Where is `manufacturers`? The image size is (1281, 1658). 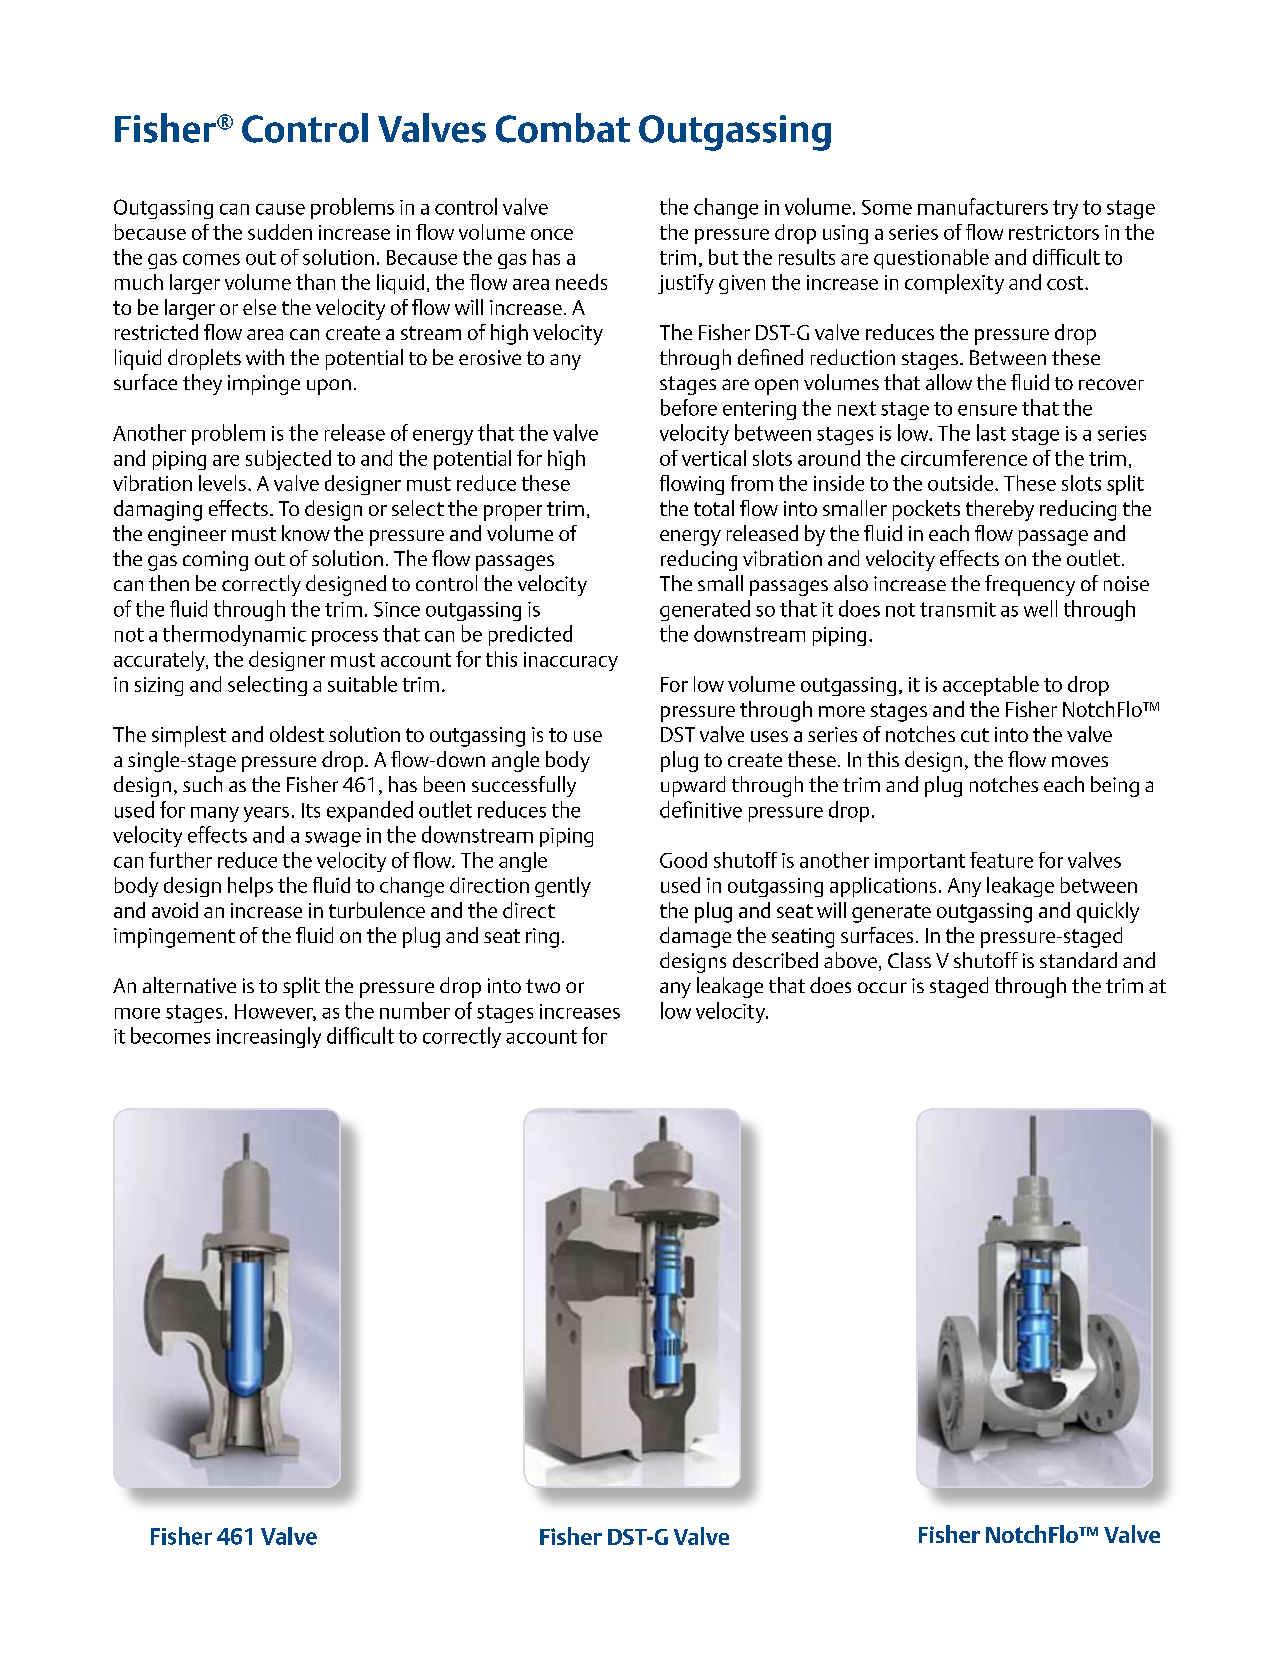
manufacturers is located at coordinates (983, 206).
